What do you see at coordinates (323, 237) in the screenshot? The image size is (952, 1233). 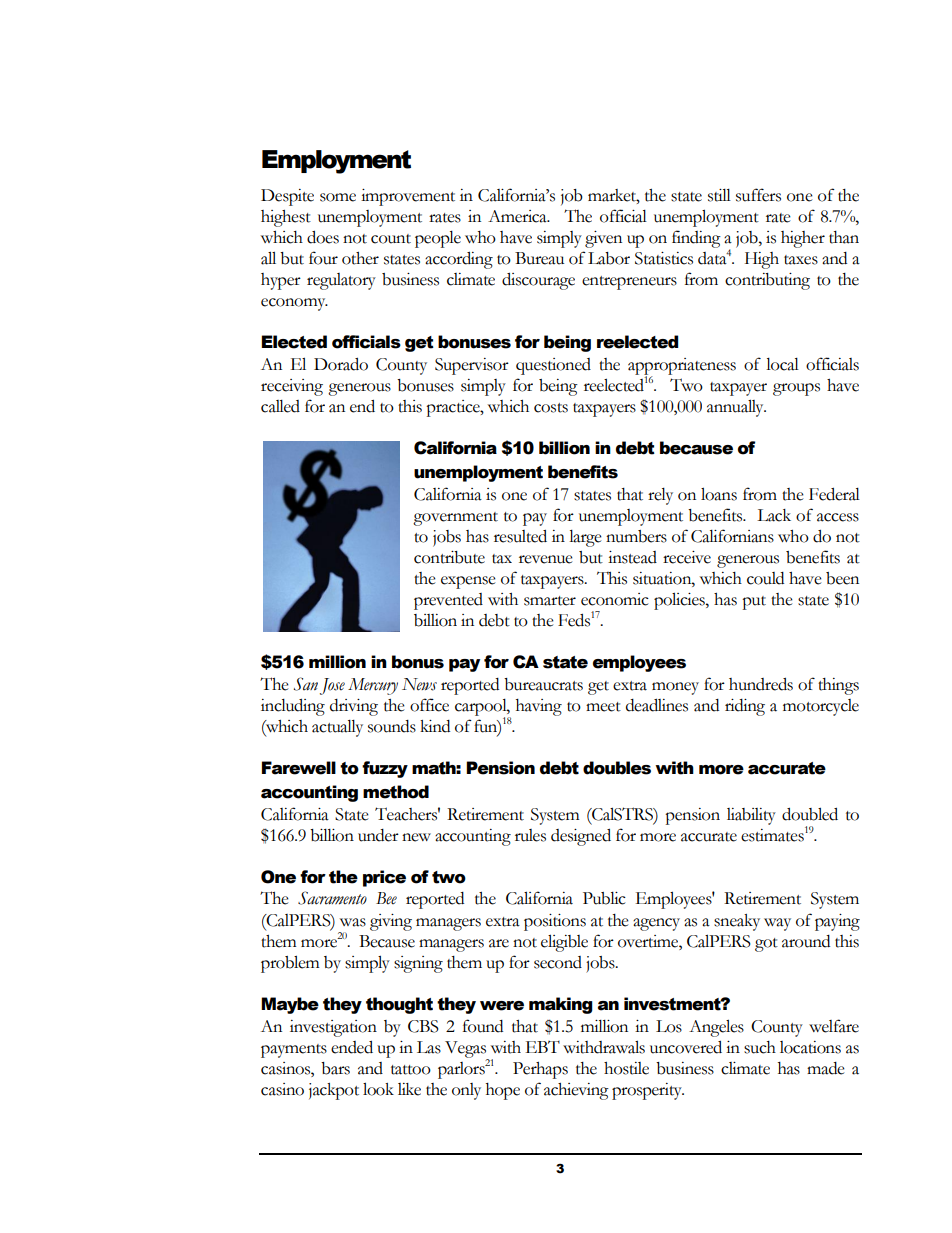 I see `does` at bounding box center [323, 237].
